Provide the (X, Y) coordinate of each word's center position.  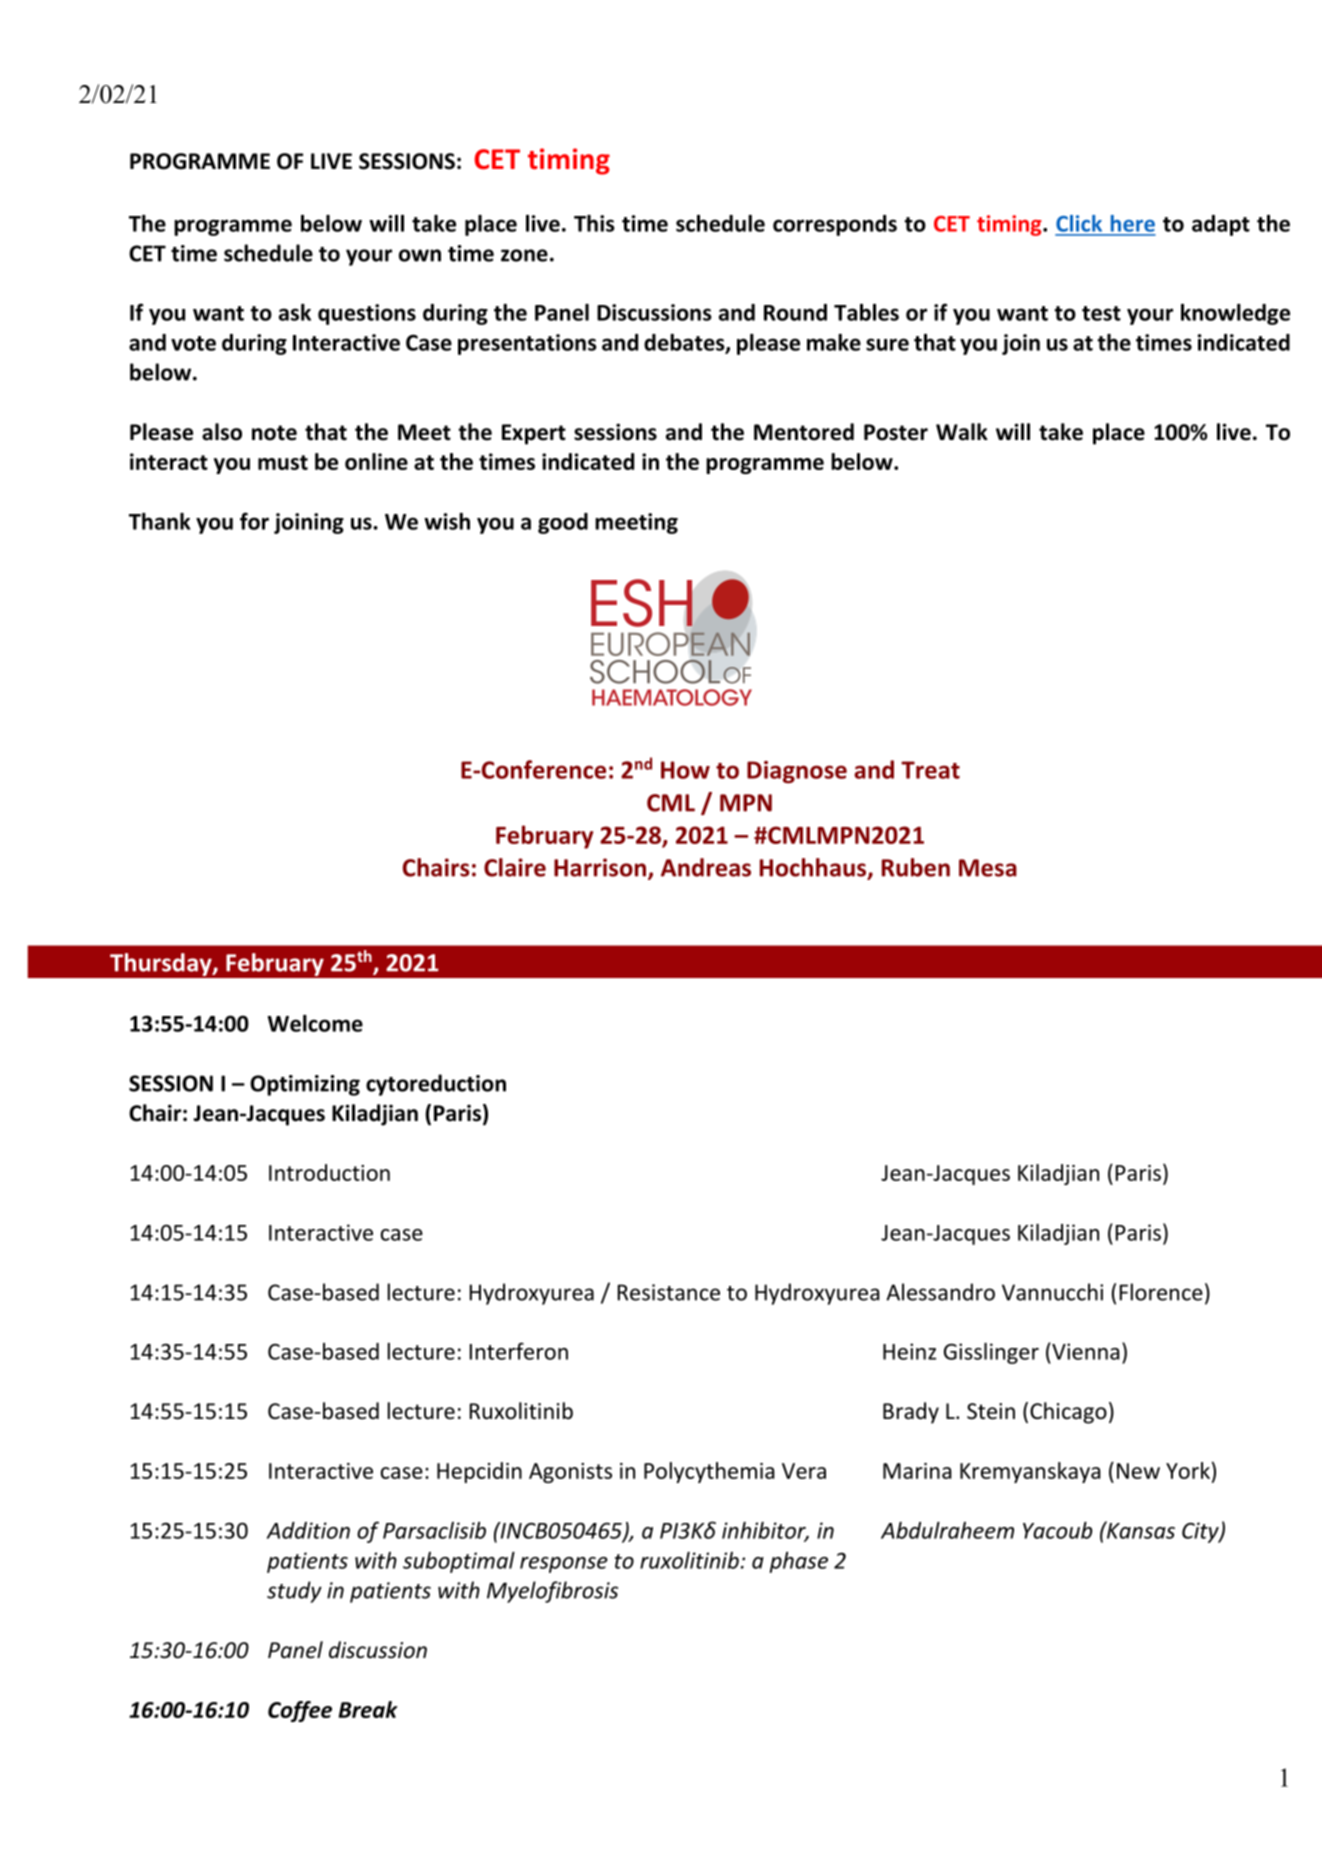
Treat (930, 770)
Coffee (300, 1711)
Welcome (315, 1023)
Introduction (329, 1172)
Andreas (706, 867)
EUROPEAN (670, 643)
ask (295, 312)
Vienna (1085, 1351)
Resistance (669, 1292)
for (254, 521)
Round (795, 312)
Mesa (988, 868)
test (1101, 313)
